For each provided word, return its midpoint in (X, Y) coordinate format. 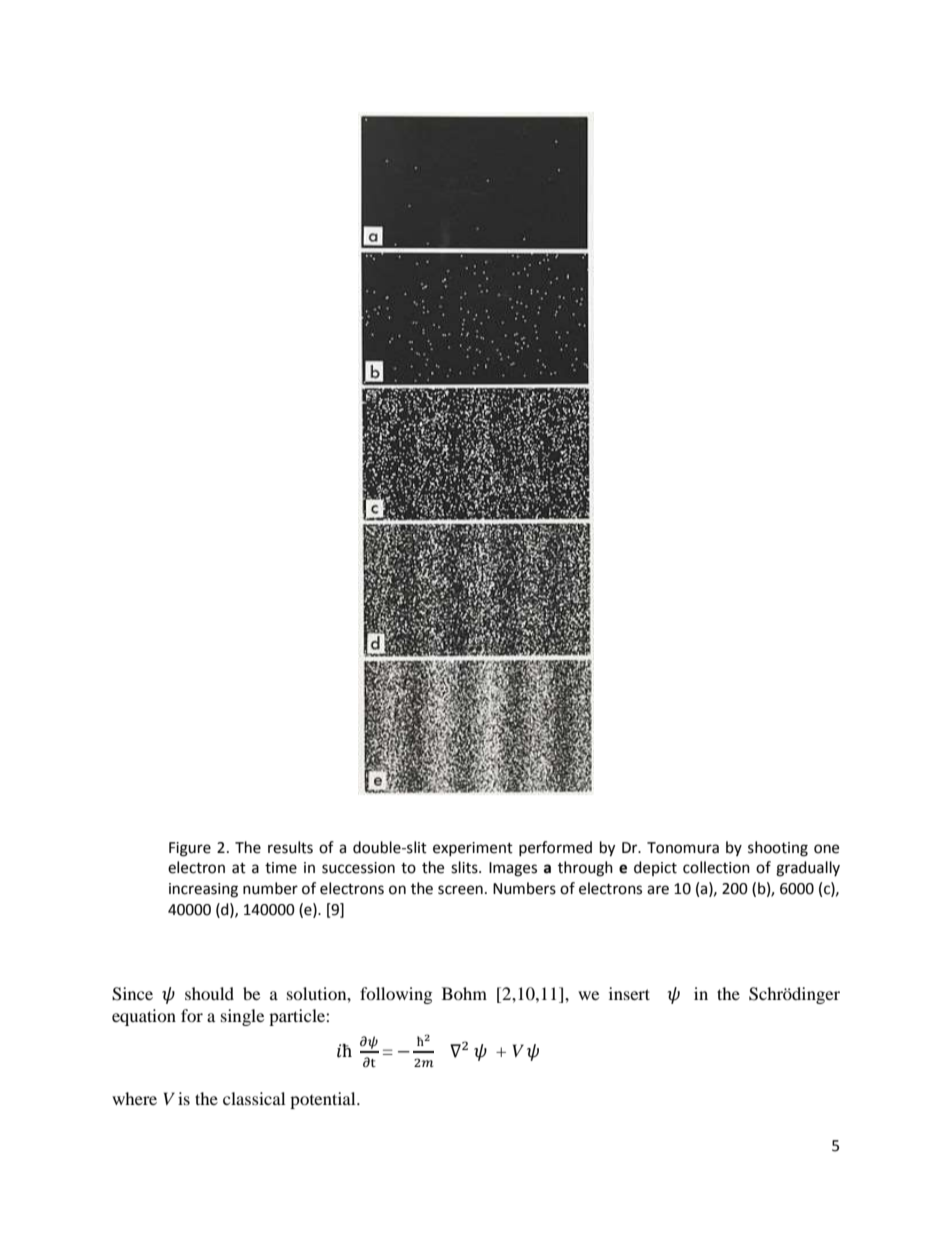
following (396, 995)
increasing (203, 890)
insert (629, 993)
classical (254, 1098)
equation (144, 1017)
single (242, 1017)
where (134, 1098)
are (658, 890)
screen (460, 890)
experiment (473, 849)
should (209, 993)
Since (132, 994)
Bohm (464, 993)
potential (324, 1100)
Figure (190, 849)
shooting (778, 849)
